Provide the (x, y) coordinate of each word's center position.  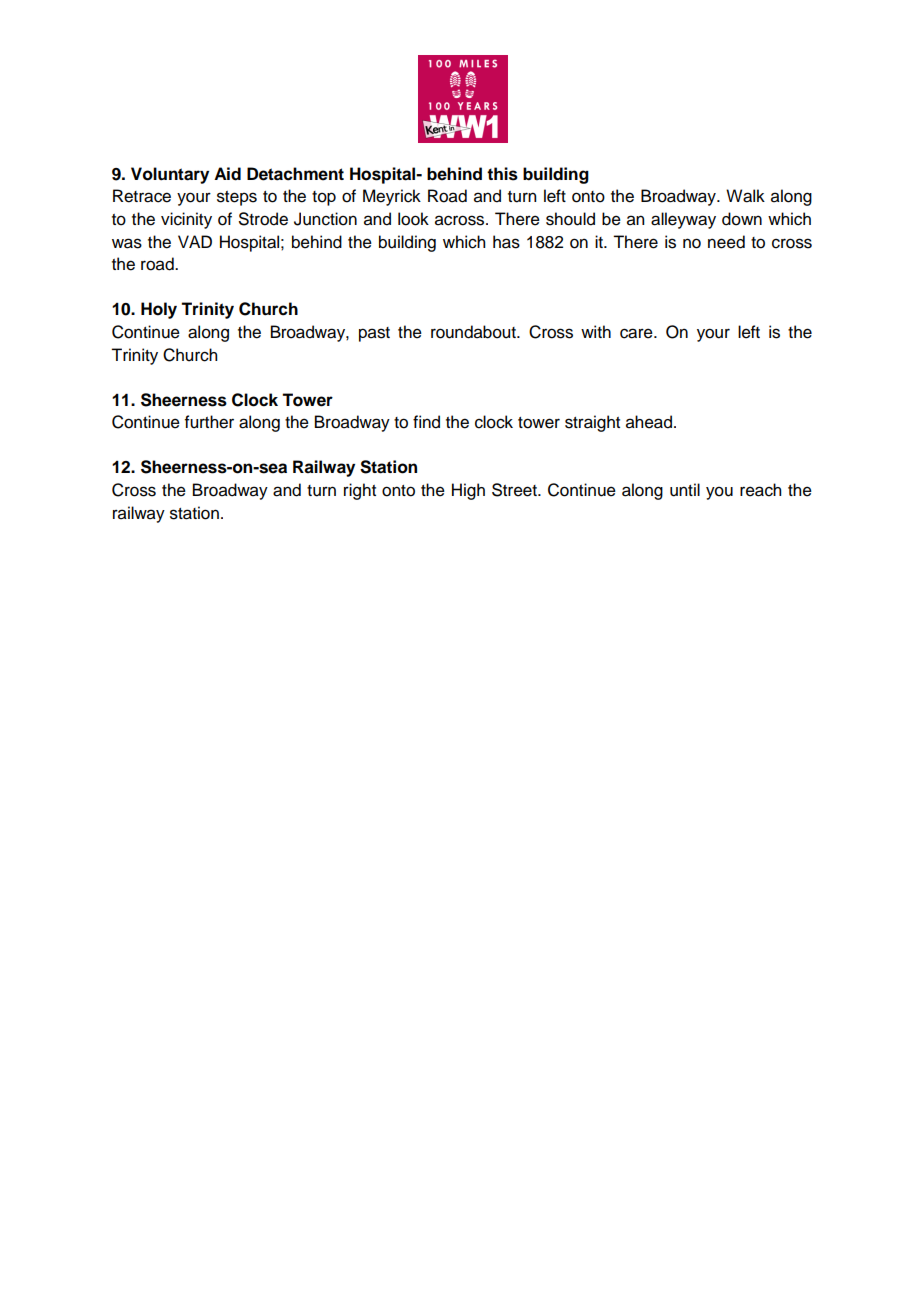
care (637, 333)
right (360, 491)
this (502, 174)
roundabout (474, 332)
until (685, 490)
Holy (159, 310)
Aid (227, 174)
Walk (745, 196)
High (468, 491)
